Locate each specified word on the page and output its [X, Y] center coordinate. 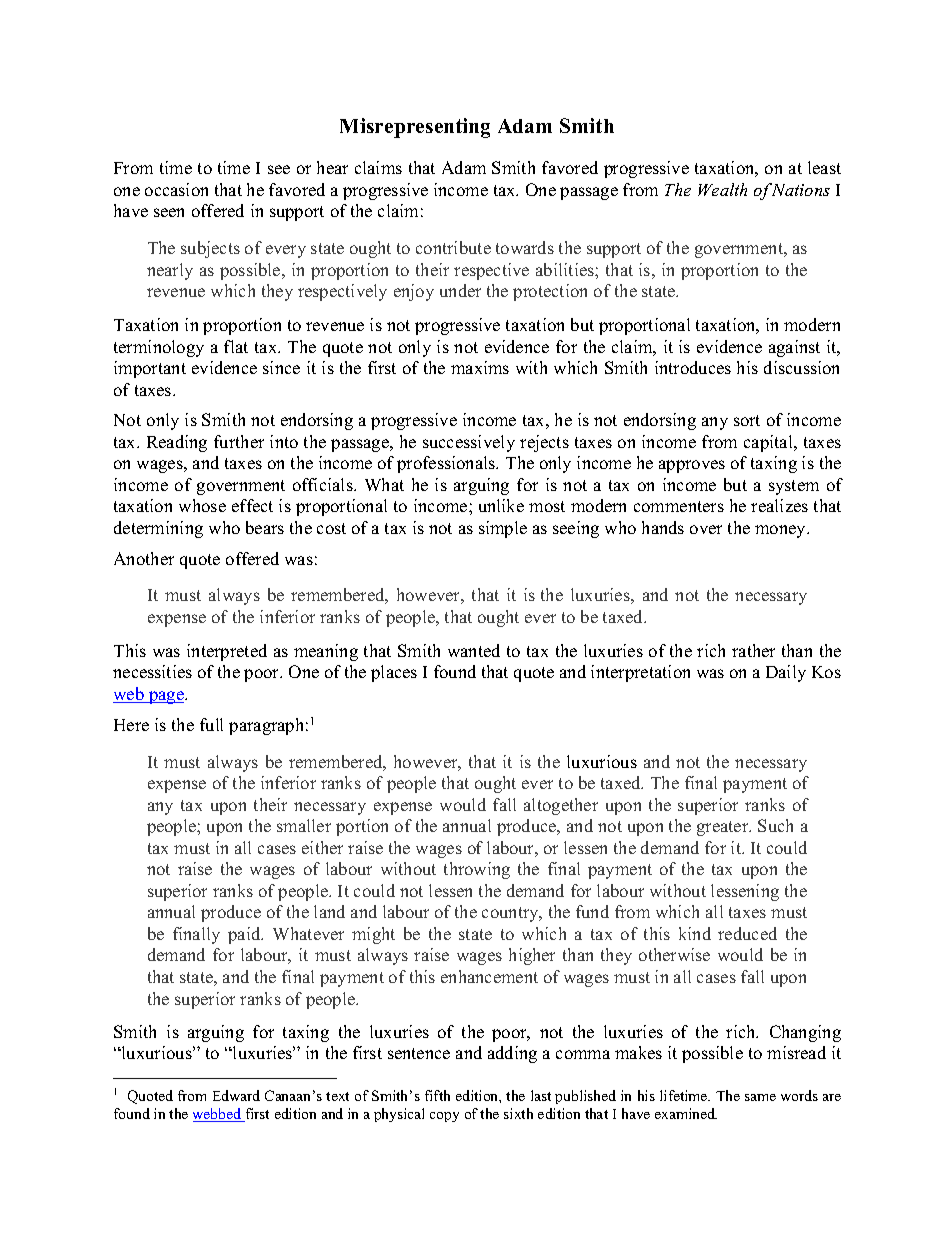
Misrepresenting [415, 128]
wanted [474, 650]
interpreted [227, 652]
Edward [236, 1095]
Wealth [722, 189]
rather [753, 650]
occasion [176, 189]
